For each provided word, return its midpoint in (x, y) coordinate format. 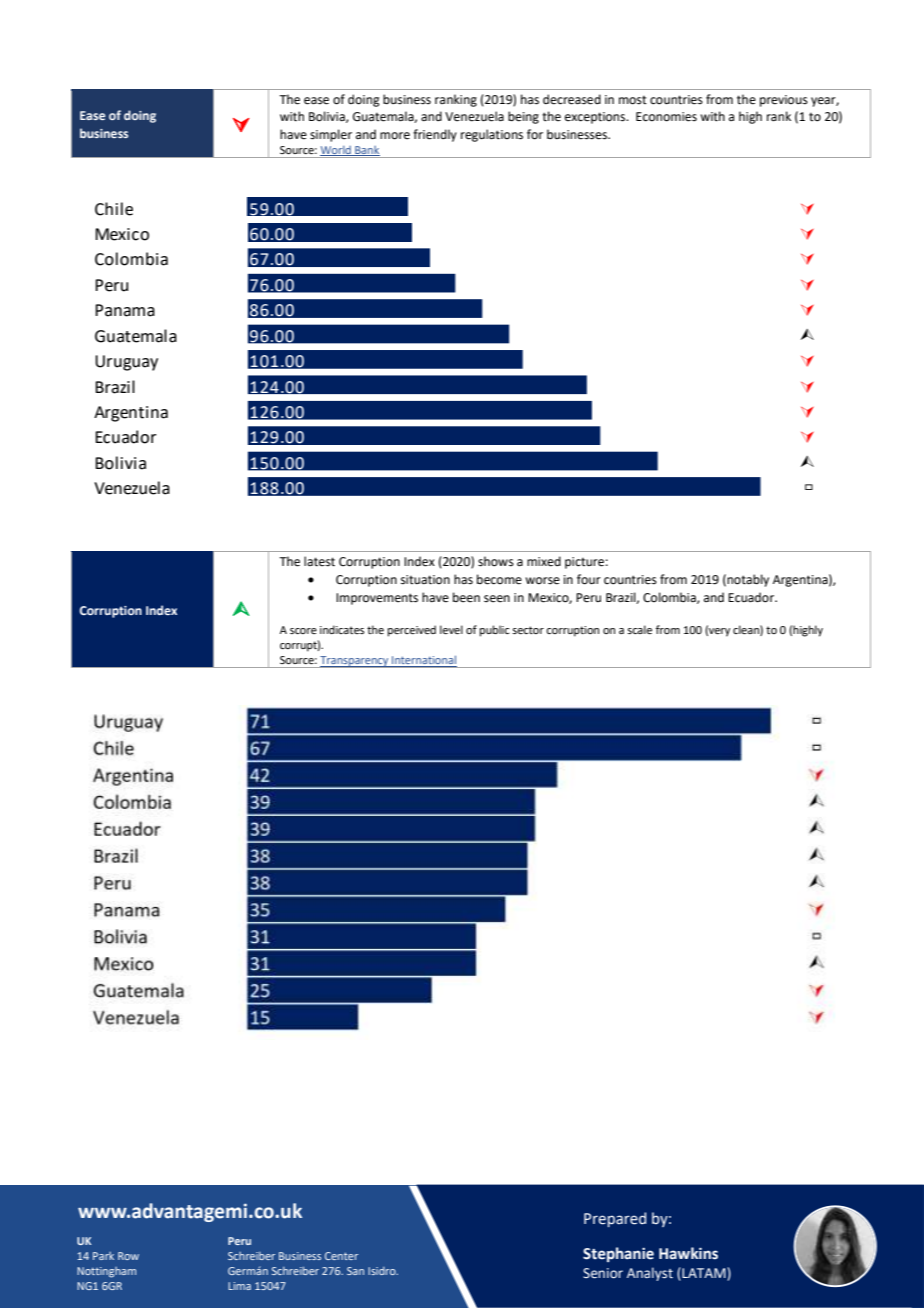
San (355, 1271)
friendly (435, 135)
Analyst (650, 1274)
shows (496, 561)
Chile (114, 209)
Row (128, 1256)
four (589, 579)
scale (639, 629)
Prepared (615, 1219)
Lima (239, 1286)
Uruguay (126, 363)
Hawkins (688, 1253)
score (303, 631)
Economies (666, 117)
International (423, 661)
